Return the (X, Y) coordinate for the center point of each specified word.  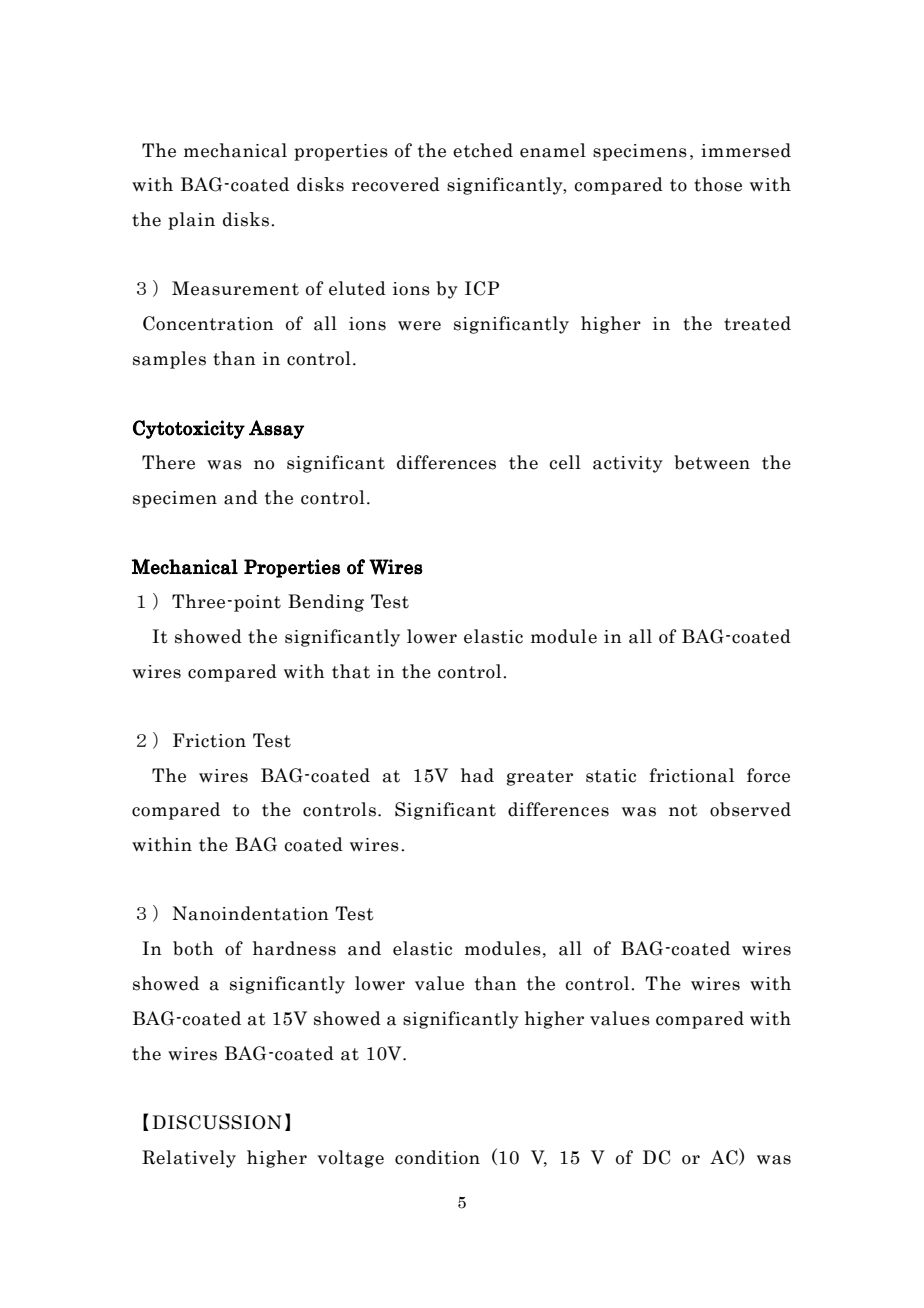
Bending (326, 603)
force (768, 775)
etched (483, 150)
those (718, 184)
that (351, 671)
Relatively (189, 1159)
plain (191, 221)
